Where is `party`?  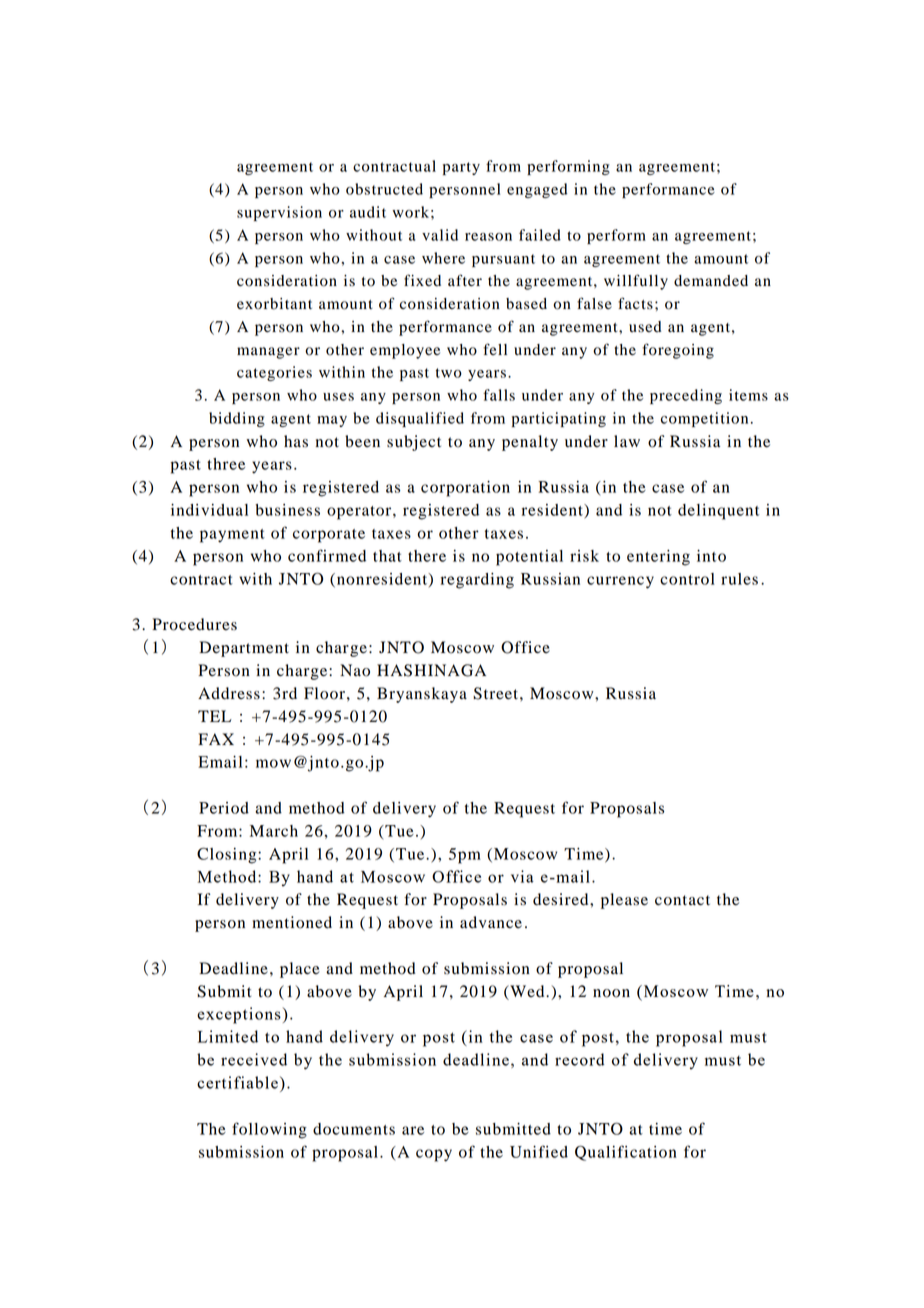
party is located at coordinates (461, 168).
